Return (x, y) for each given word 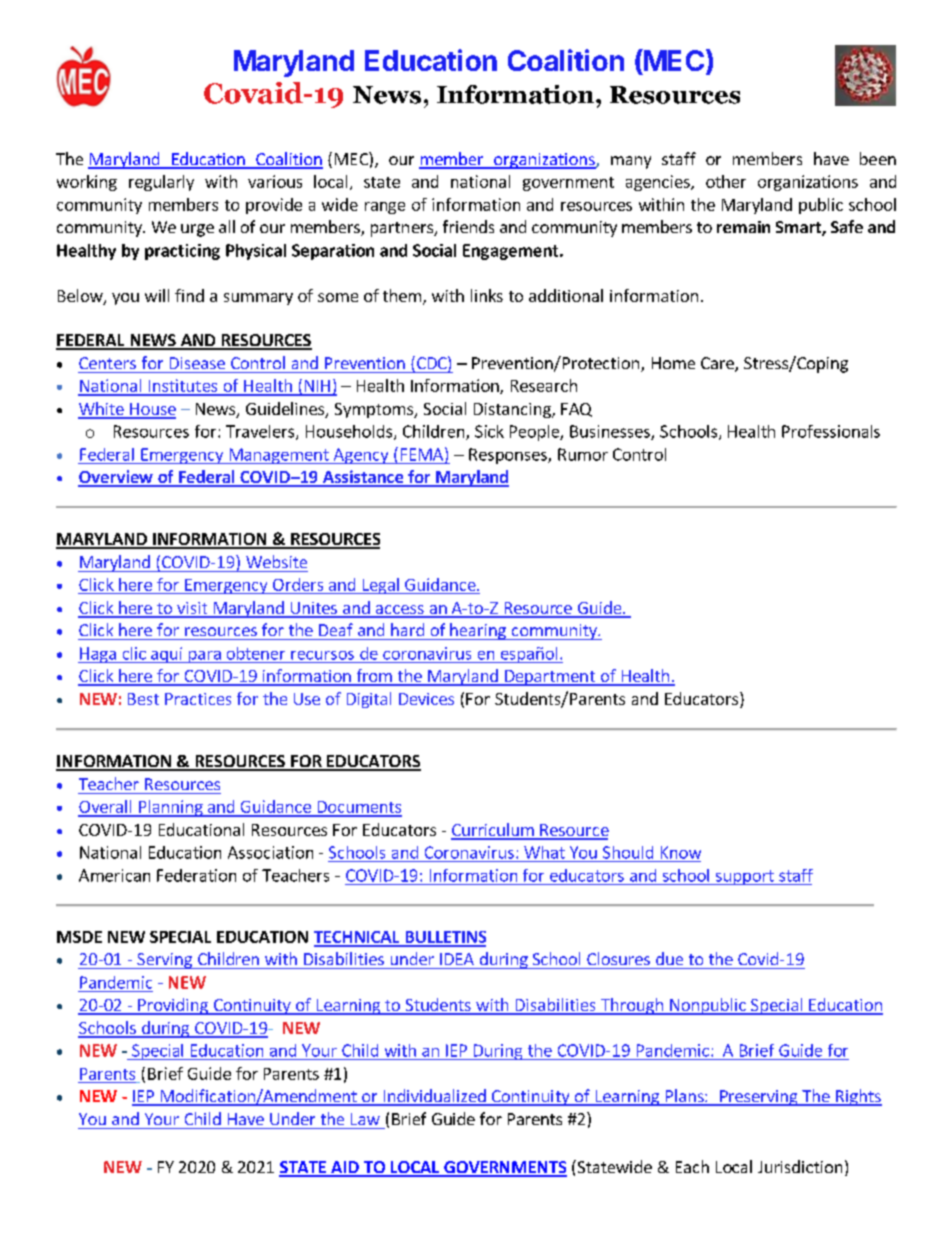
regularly (161, 183)
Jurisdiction (800, 1166)
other (726, 181)
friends (468, 226)
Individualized (434, 1097)
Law (365, 1119)
